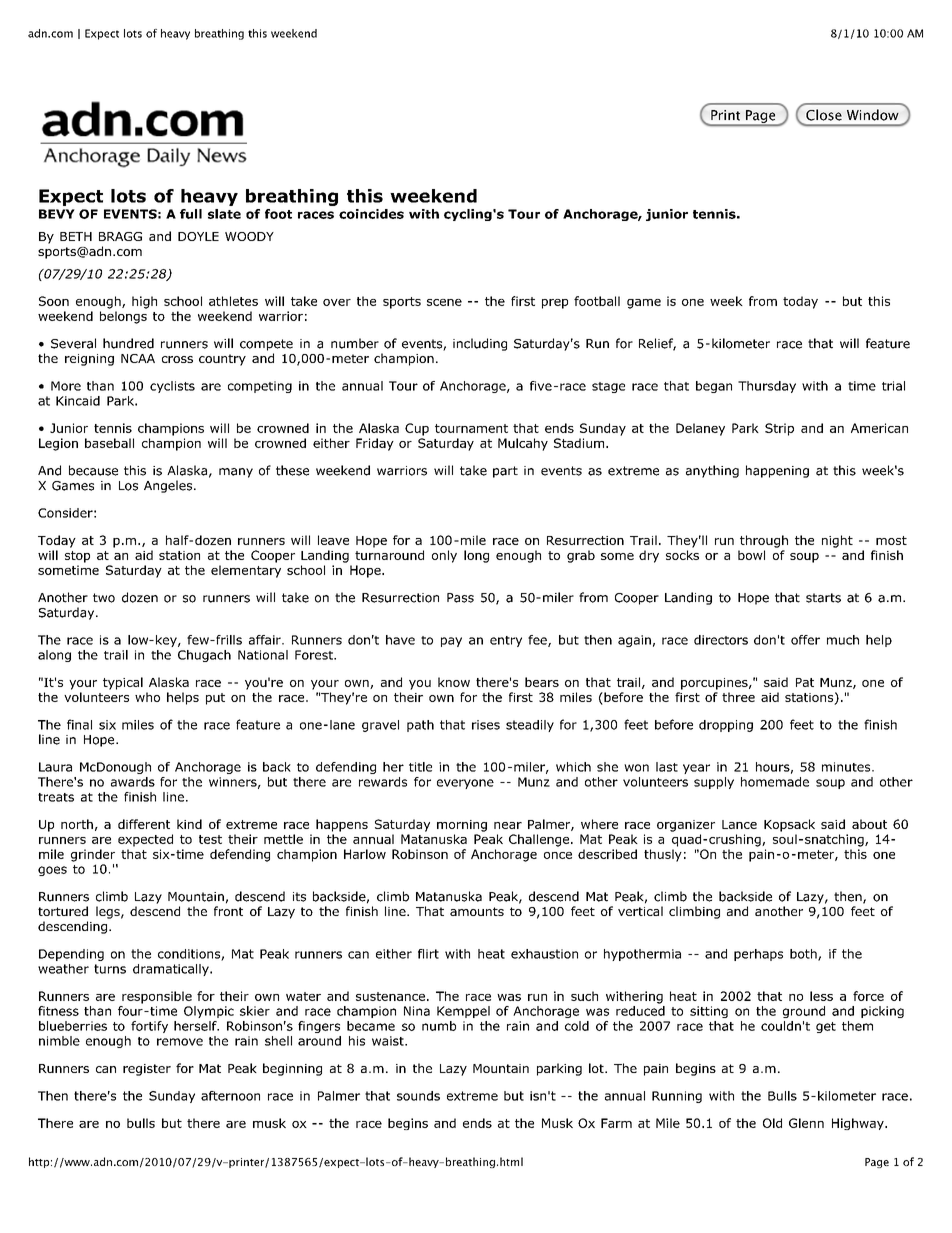  I want to click on Thursday, so click(767, 387).
